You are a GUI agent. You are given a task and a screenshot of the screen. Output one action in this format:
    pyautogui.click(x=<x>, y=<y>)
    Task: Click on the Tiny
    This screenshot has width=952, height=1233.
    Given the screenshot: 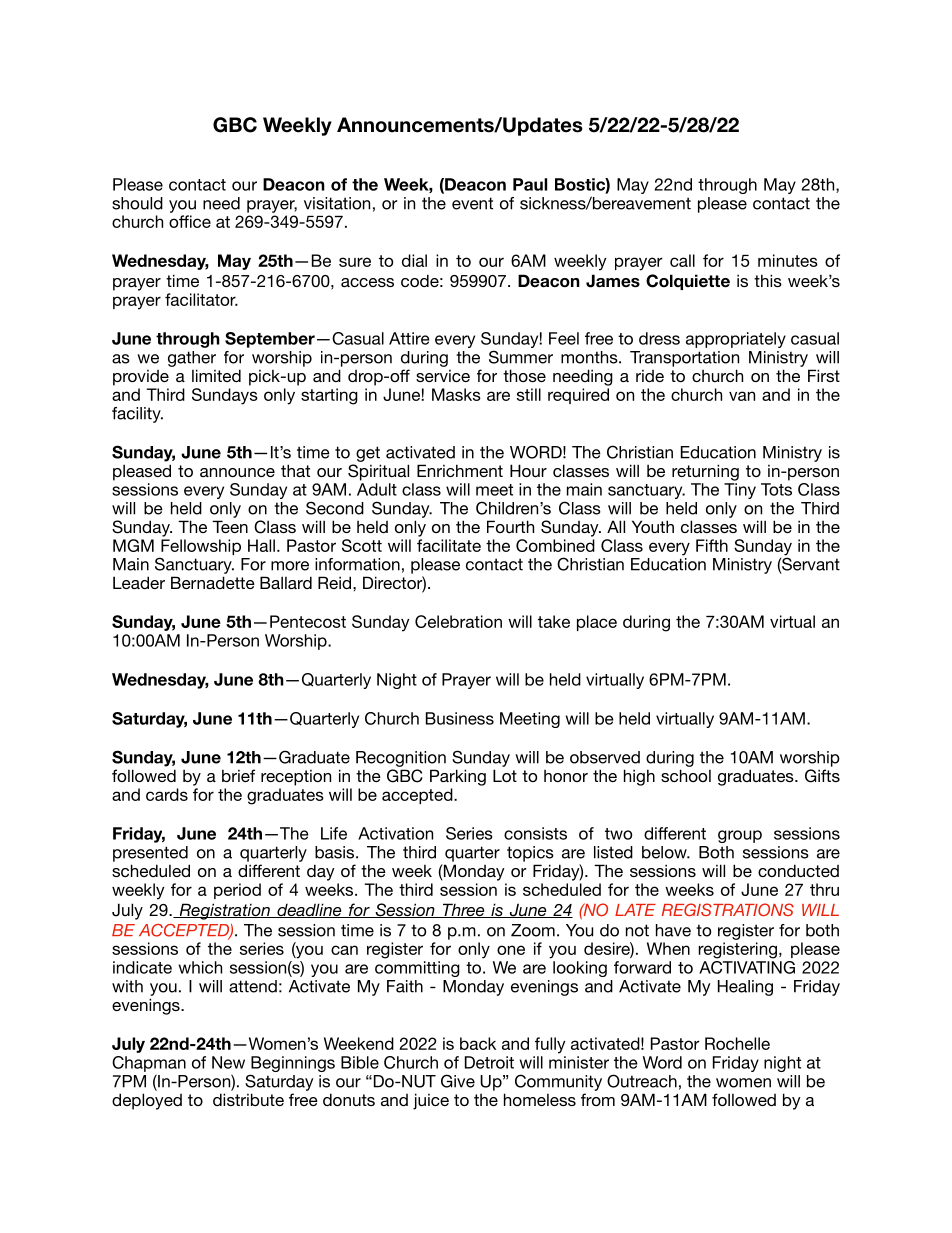 What is the action you would take?
    pyautogui.click(x=740, y=491)
